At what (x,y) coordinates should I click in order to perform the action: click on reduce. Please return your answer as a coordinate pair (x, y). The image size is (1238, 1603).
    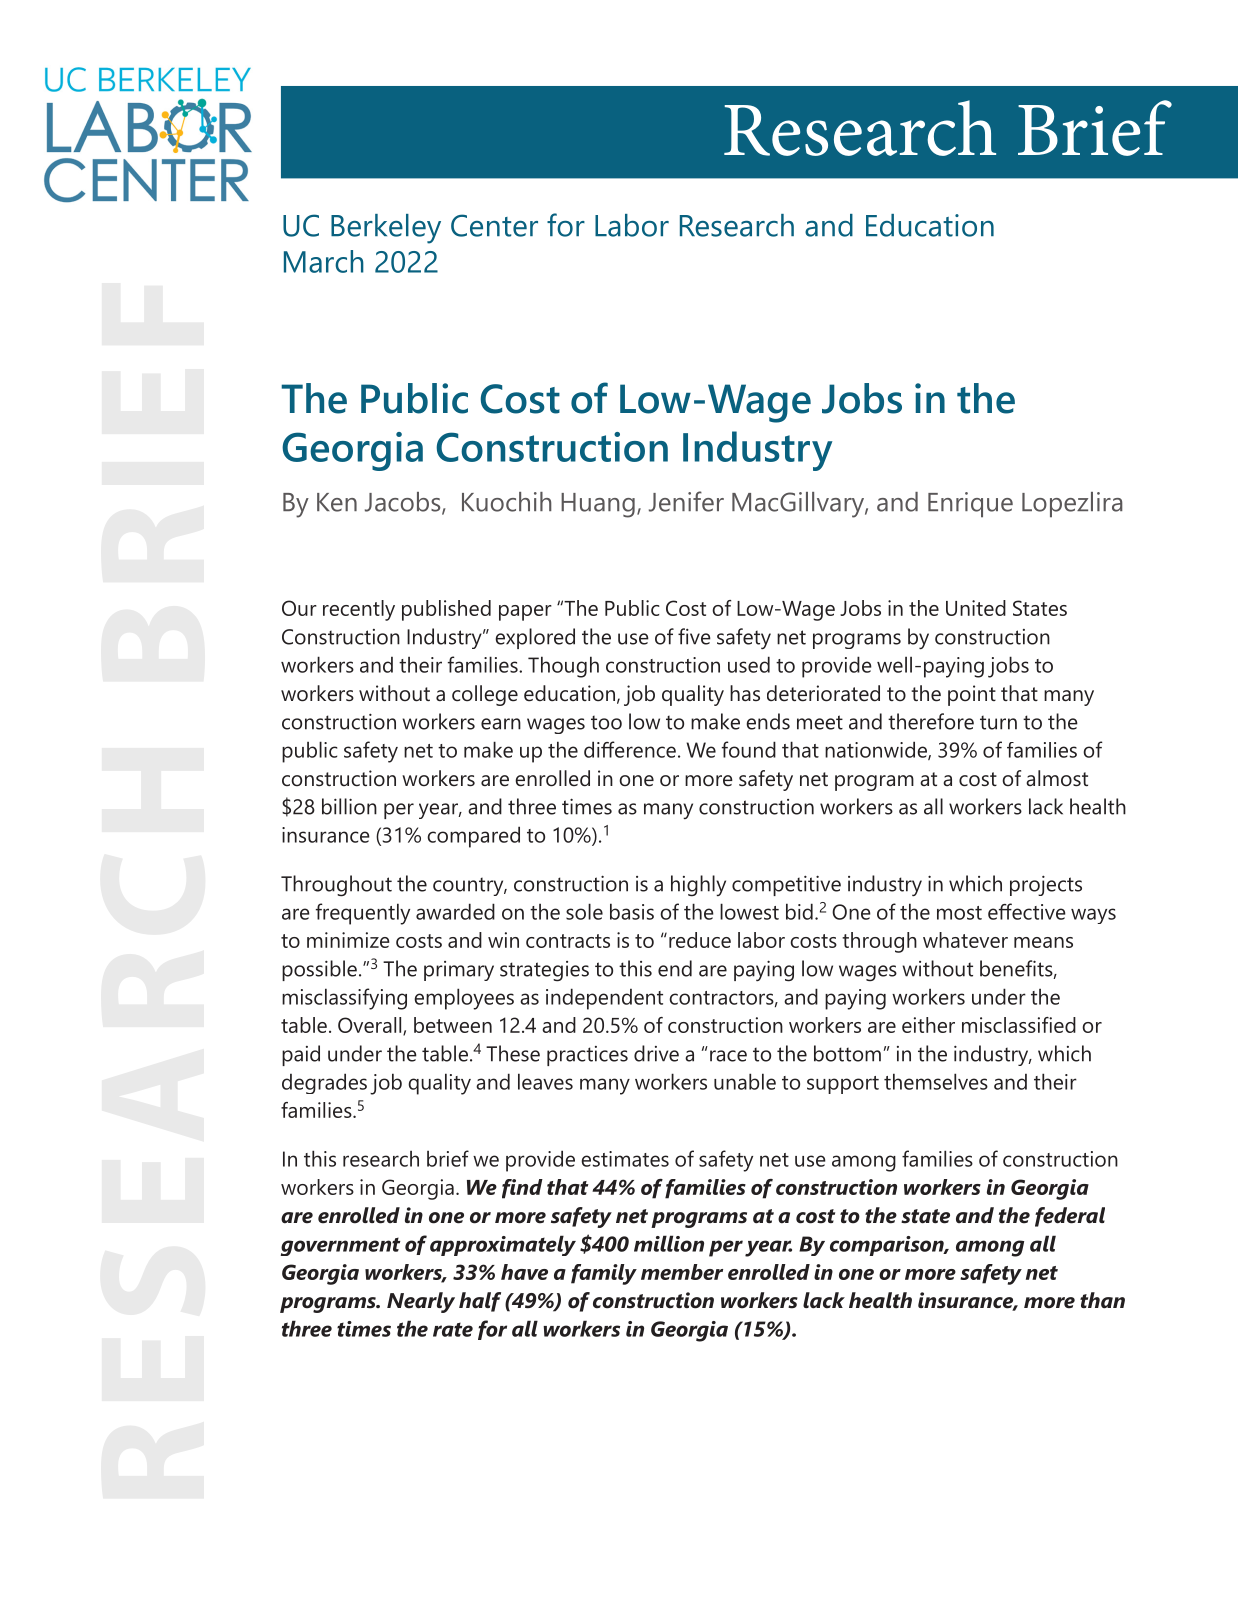
    Looking at the image, I should click on (700, 940).
